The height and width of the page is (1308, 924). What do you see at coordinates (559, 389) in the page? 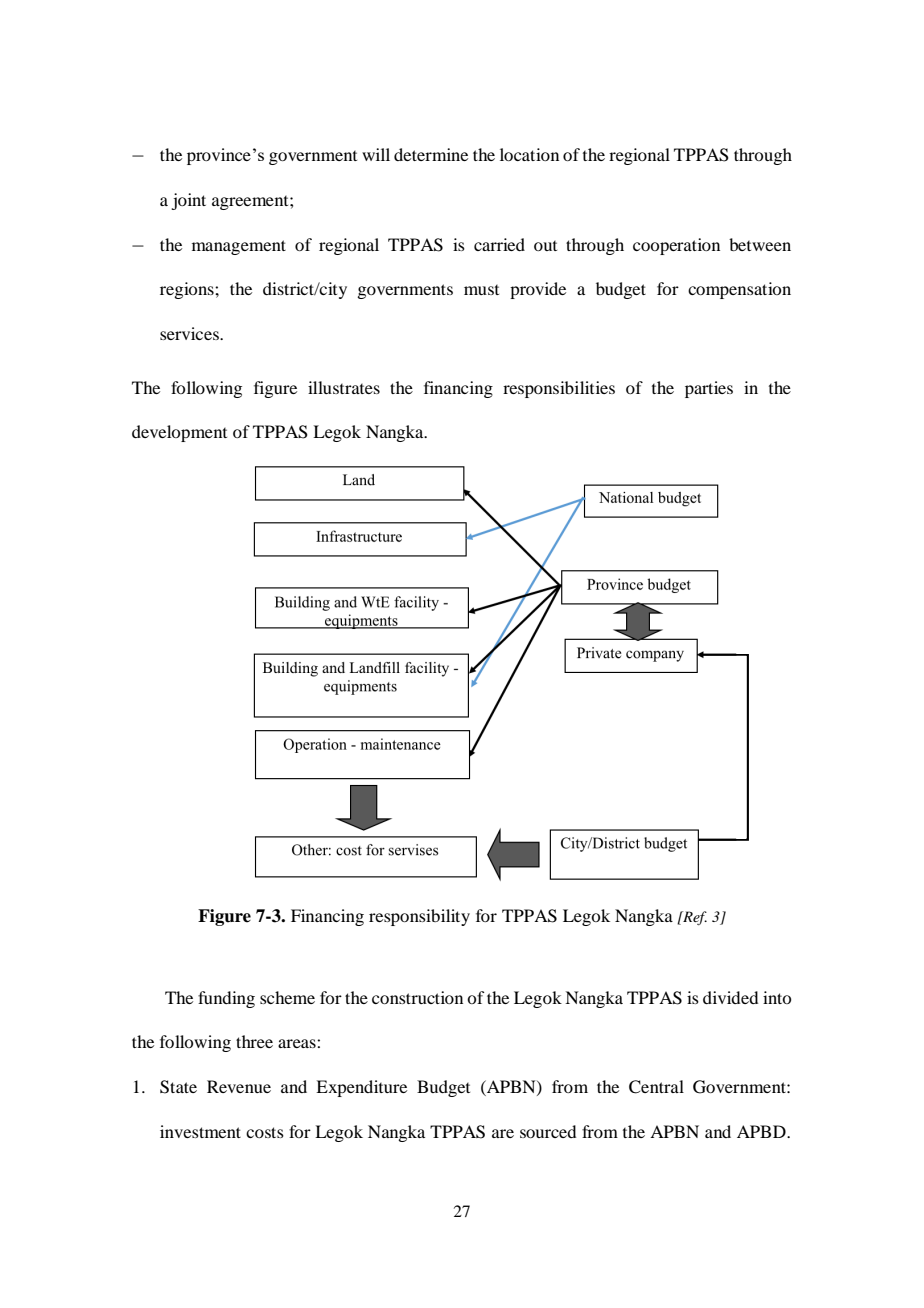
I see `responsibilities` at bounding box center [559, 389].
